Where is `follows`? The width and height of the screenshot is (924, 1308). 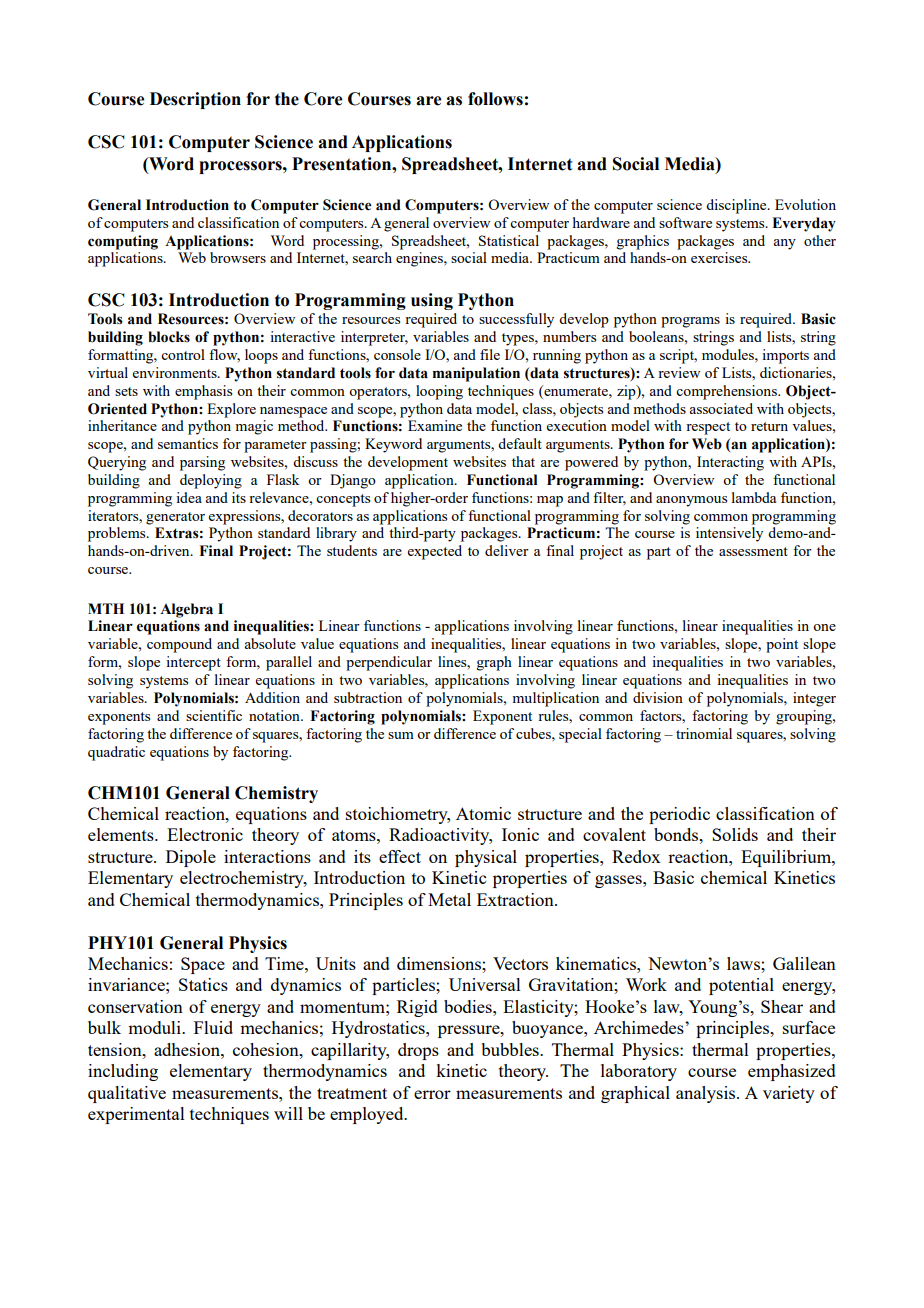 follows is located at coordinates (495, 99).
